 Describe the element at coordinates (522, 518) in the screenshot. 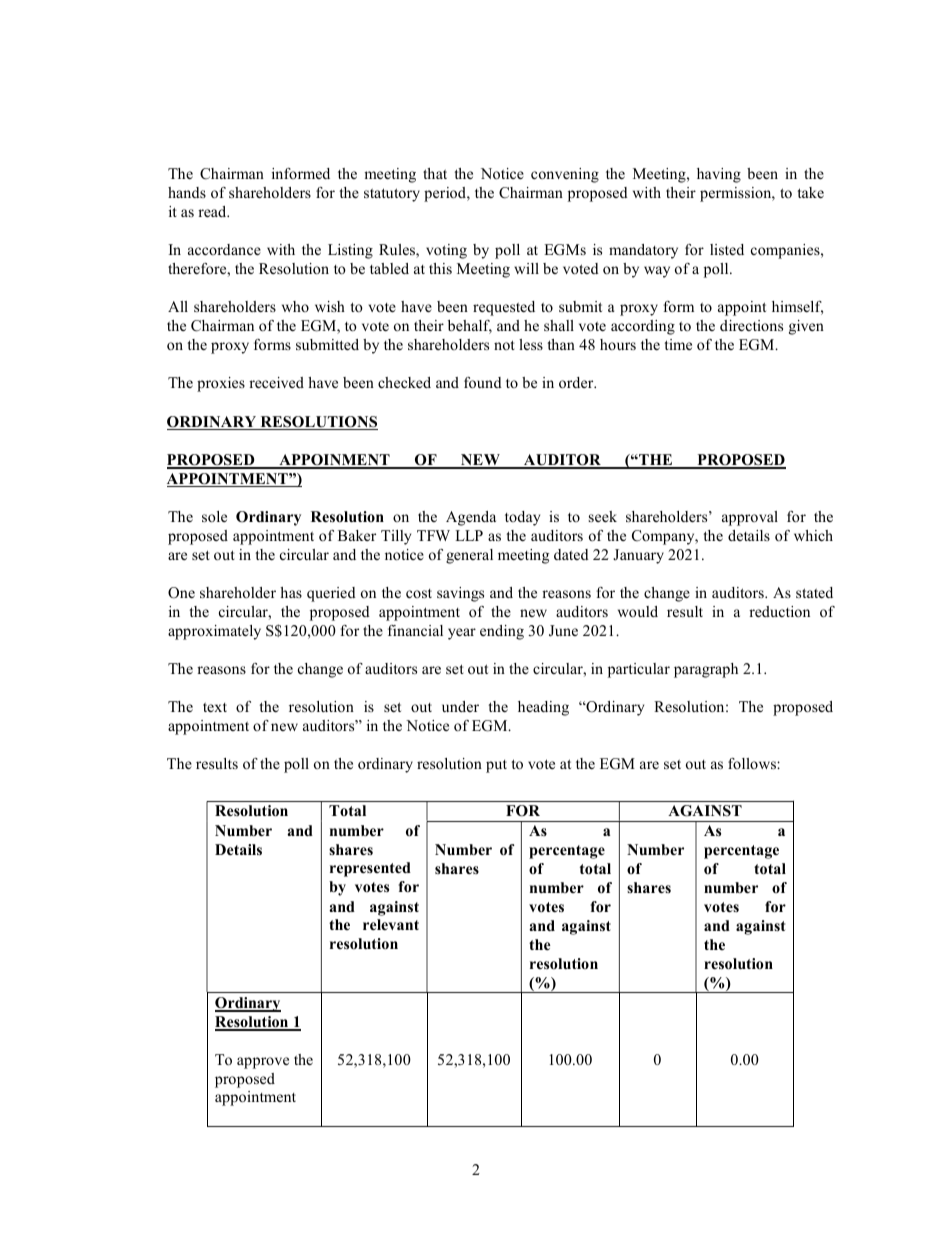

I see `today` at that location.
